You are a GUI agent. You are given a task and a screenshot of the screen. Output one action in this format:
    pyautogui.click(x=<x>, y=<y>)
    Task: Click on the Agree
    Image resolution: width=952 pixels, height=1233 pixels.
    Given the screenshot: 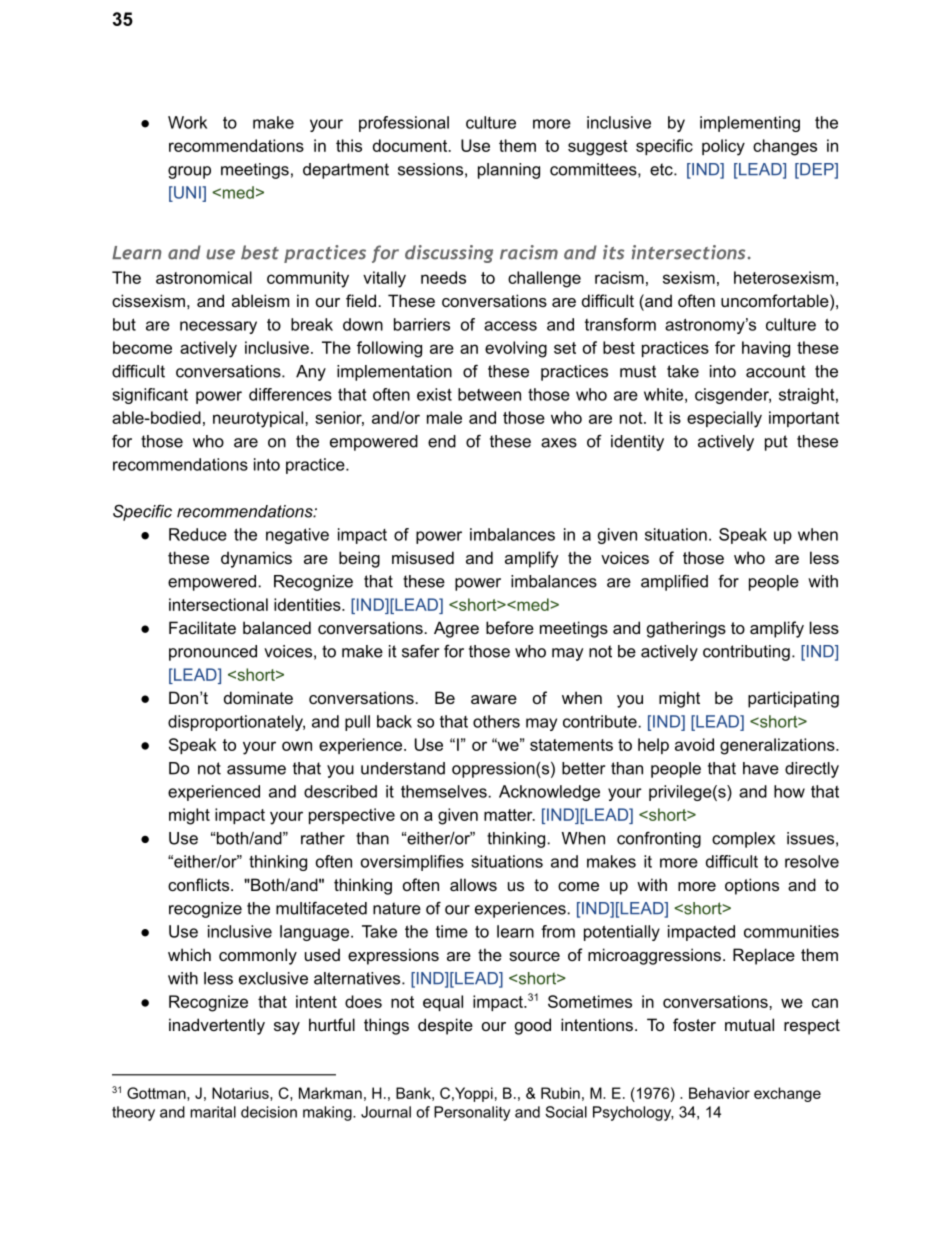 What is the action you would take?
    pyautogui.click(x=456, y=629)
